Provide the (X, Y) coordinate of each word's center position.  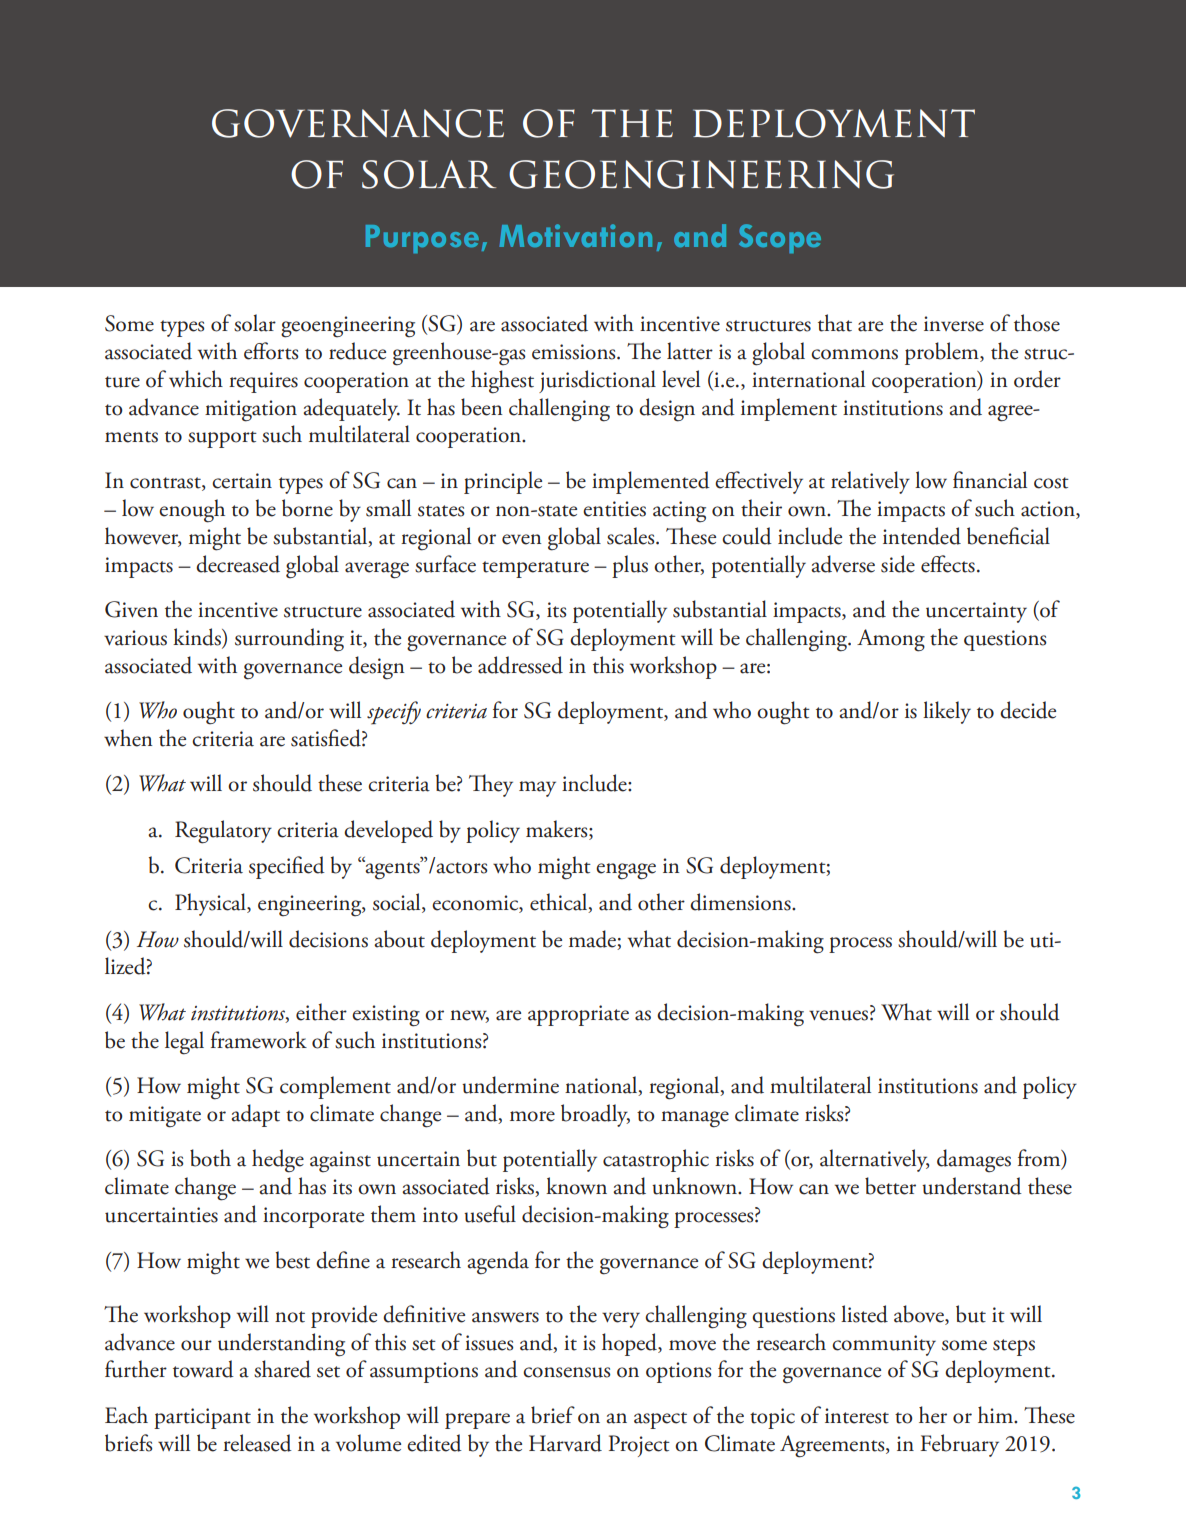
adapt (255, 1115)
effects (948, 564)
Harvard (565, 1443)
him (996, 1414)
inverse (954, 324)
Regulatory (223, 832)
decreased (238, 564)
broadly (595, 1115)
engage (626, 871)
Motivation (575, 235)
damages (974, 1161)
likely (947, 712)
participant (202, 1418)
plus (630, 566)
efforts (271, 351)
